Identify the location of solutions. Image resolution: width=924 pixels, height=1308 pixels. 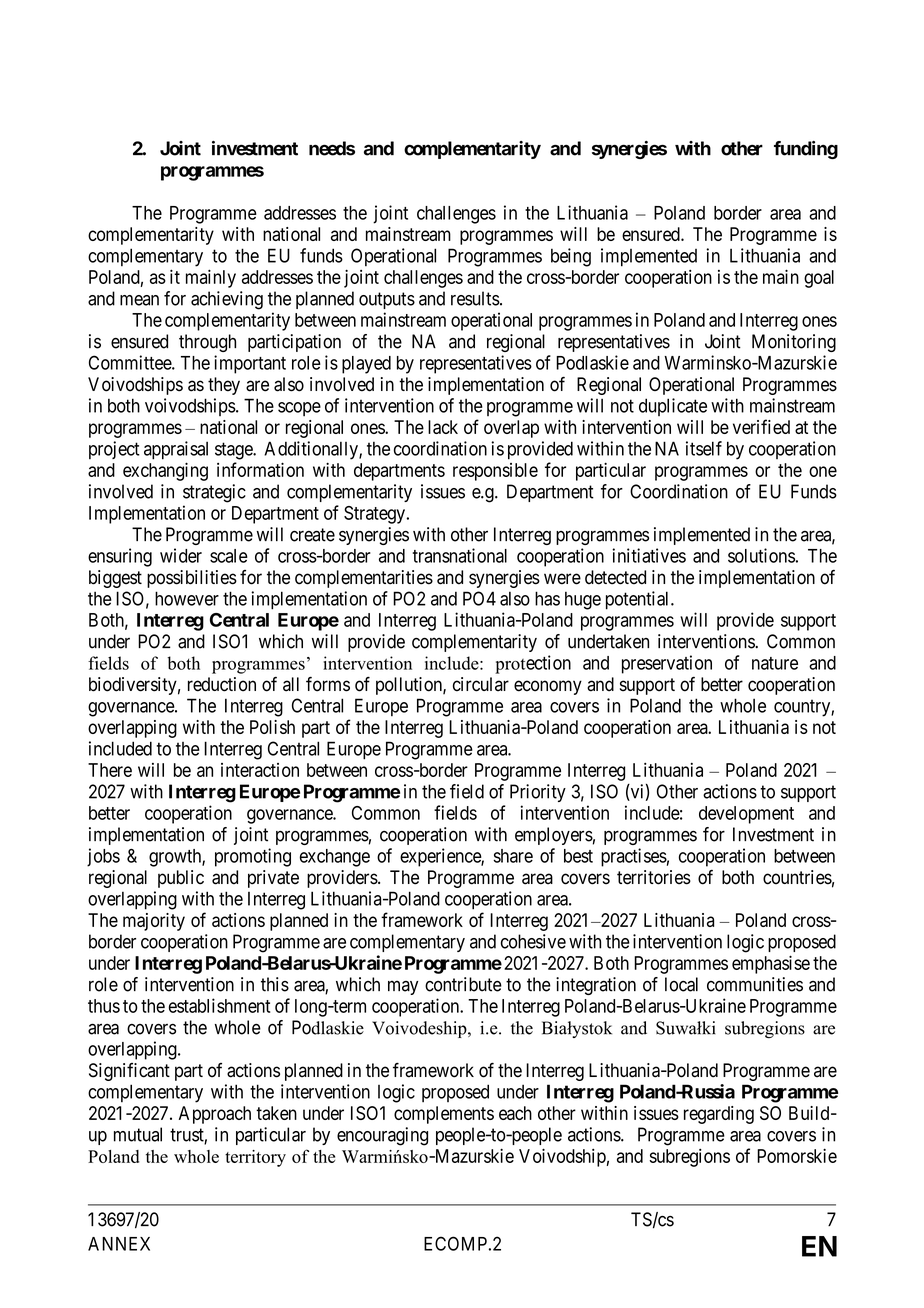
(761, 555).
